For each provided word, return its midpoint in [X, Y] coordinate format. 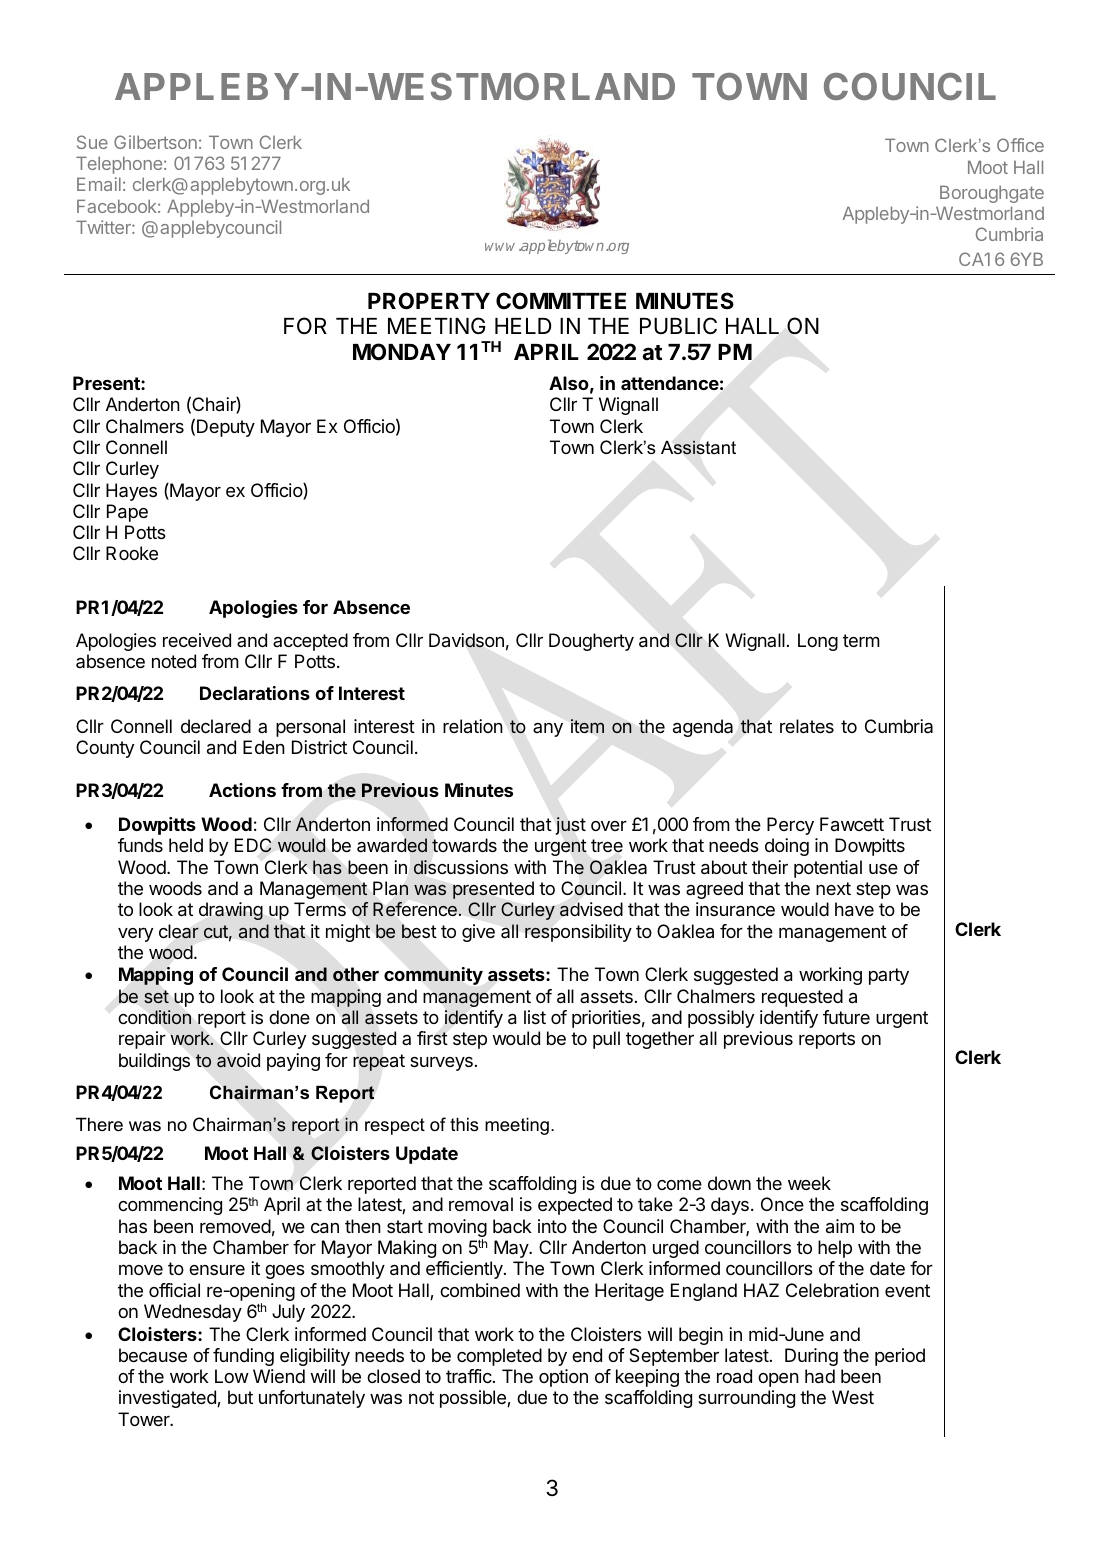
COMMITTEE [561, 300]
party [889, 976]
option [563, 1378]
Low [232, 1376]
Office [1020, 145]
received [197, 640]
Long [818, 642]
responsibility [578, 933]
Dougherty [591, 642]
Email [99, 184]
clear [179, 931]
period [900, 1357]
